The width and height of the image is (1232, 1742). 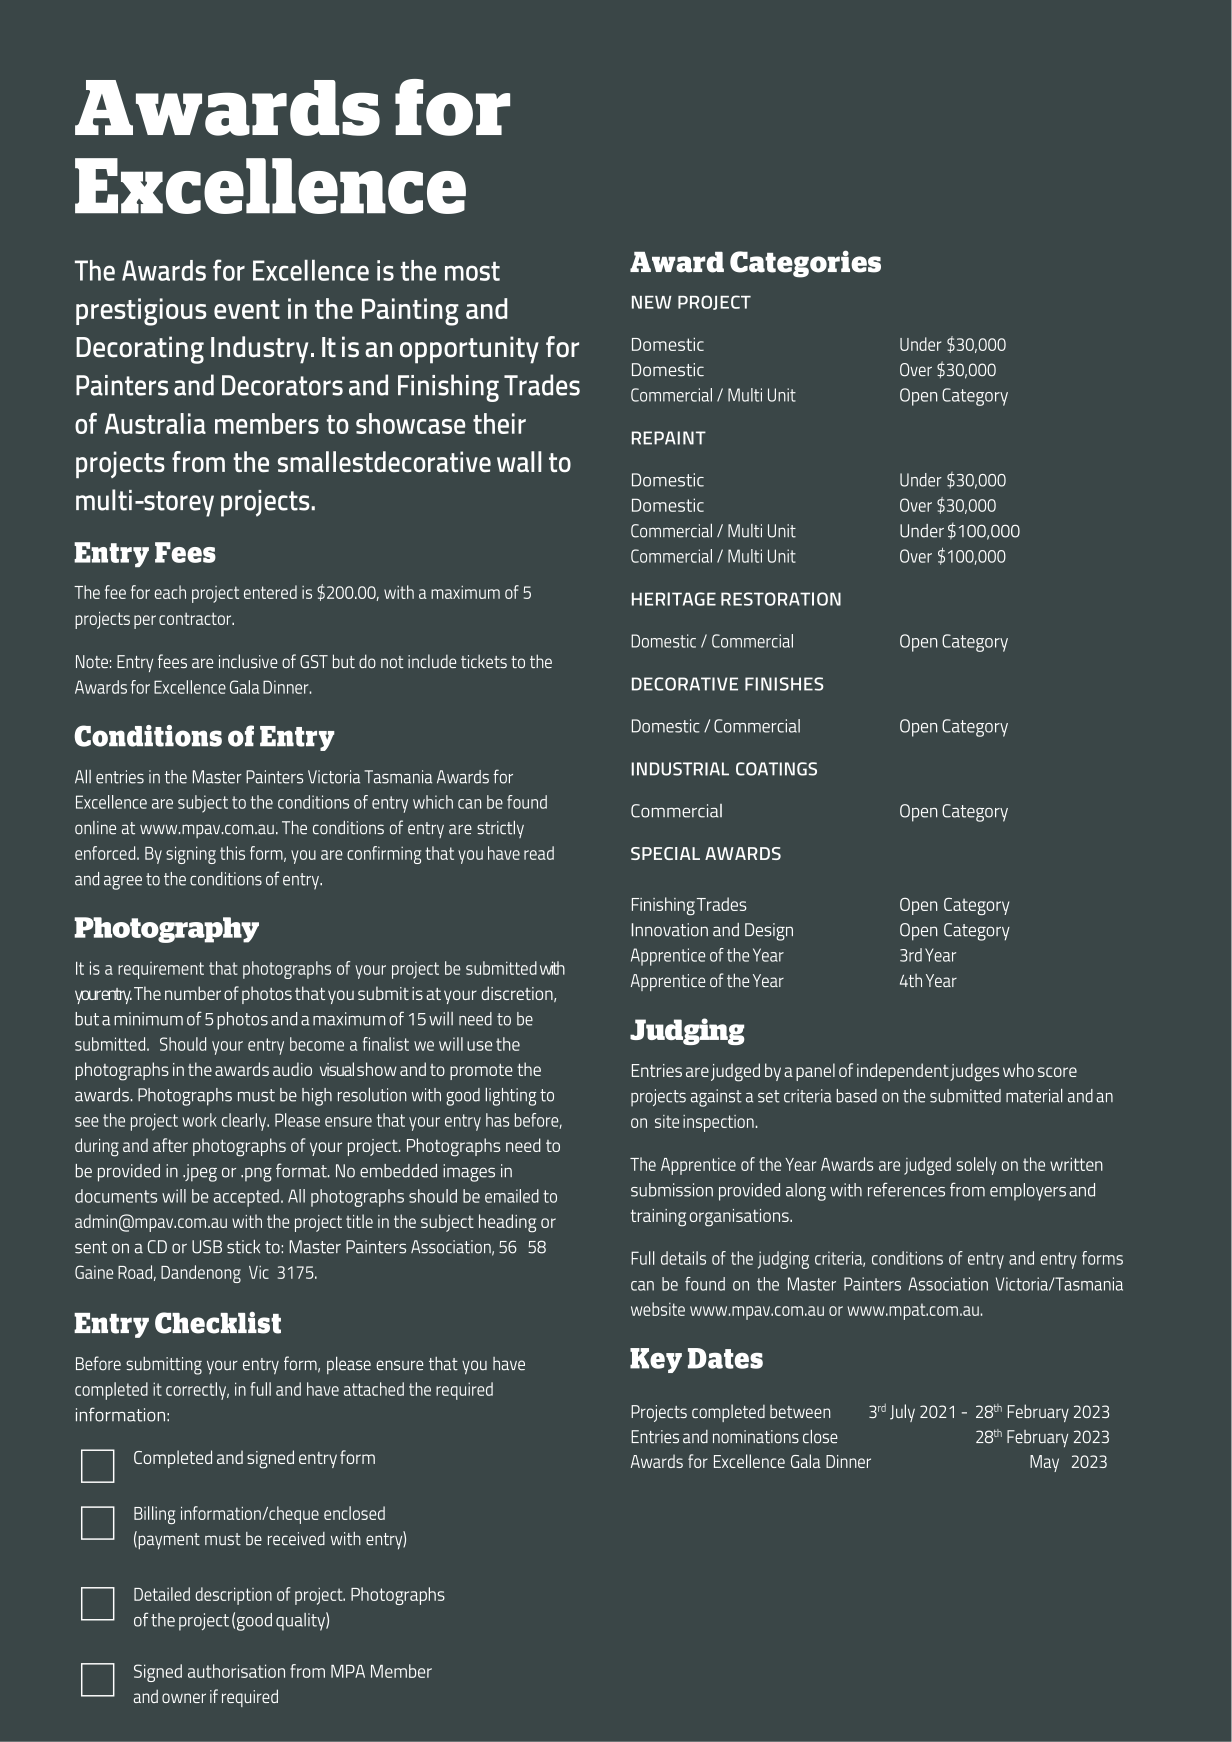 I want to click on May, so click(x=1044, y=1463).
